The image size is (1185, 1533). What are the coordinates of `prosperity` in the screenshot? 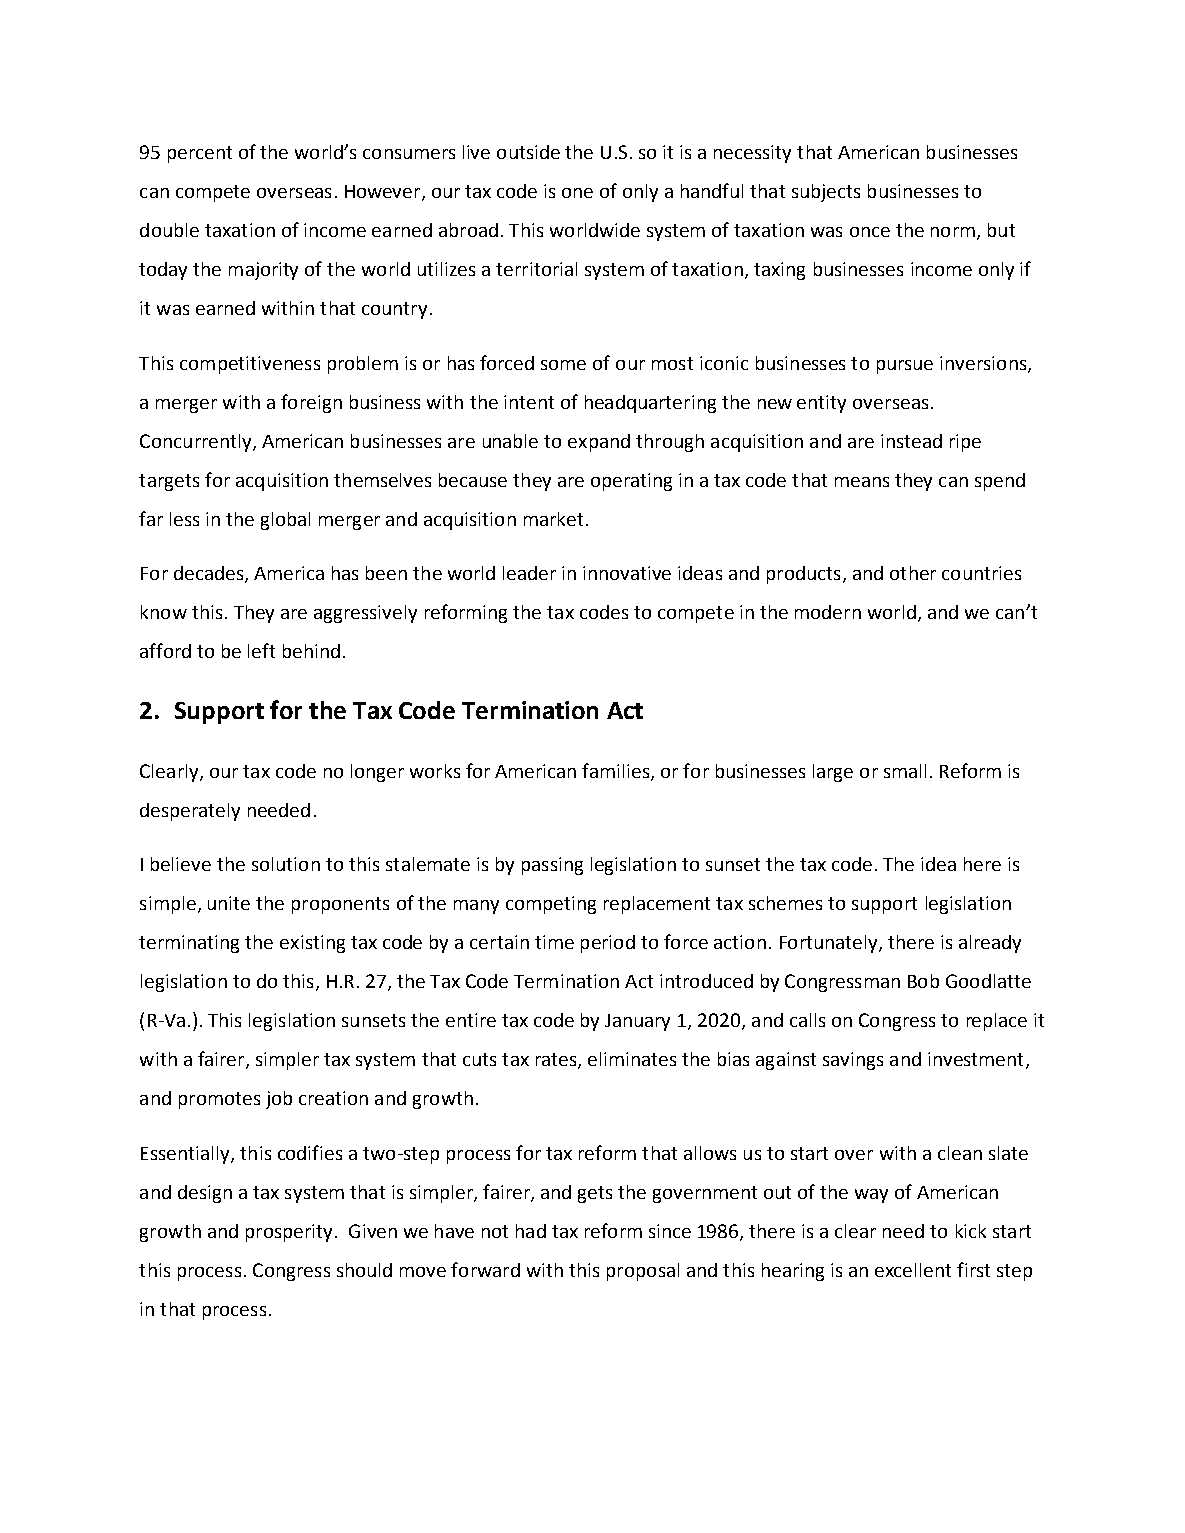 It's located at (289, 1233).
